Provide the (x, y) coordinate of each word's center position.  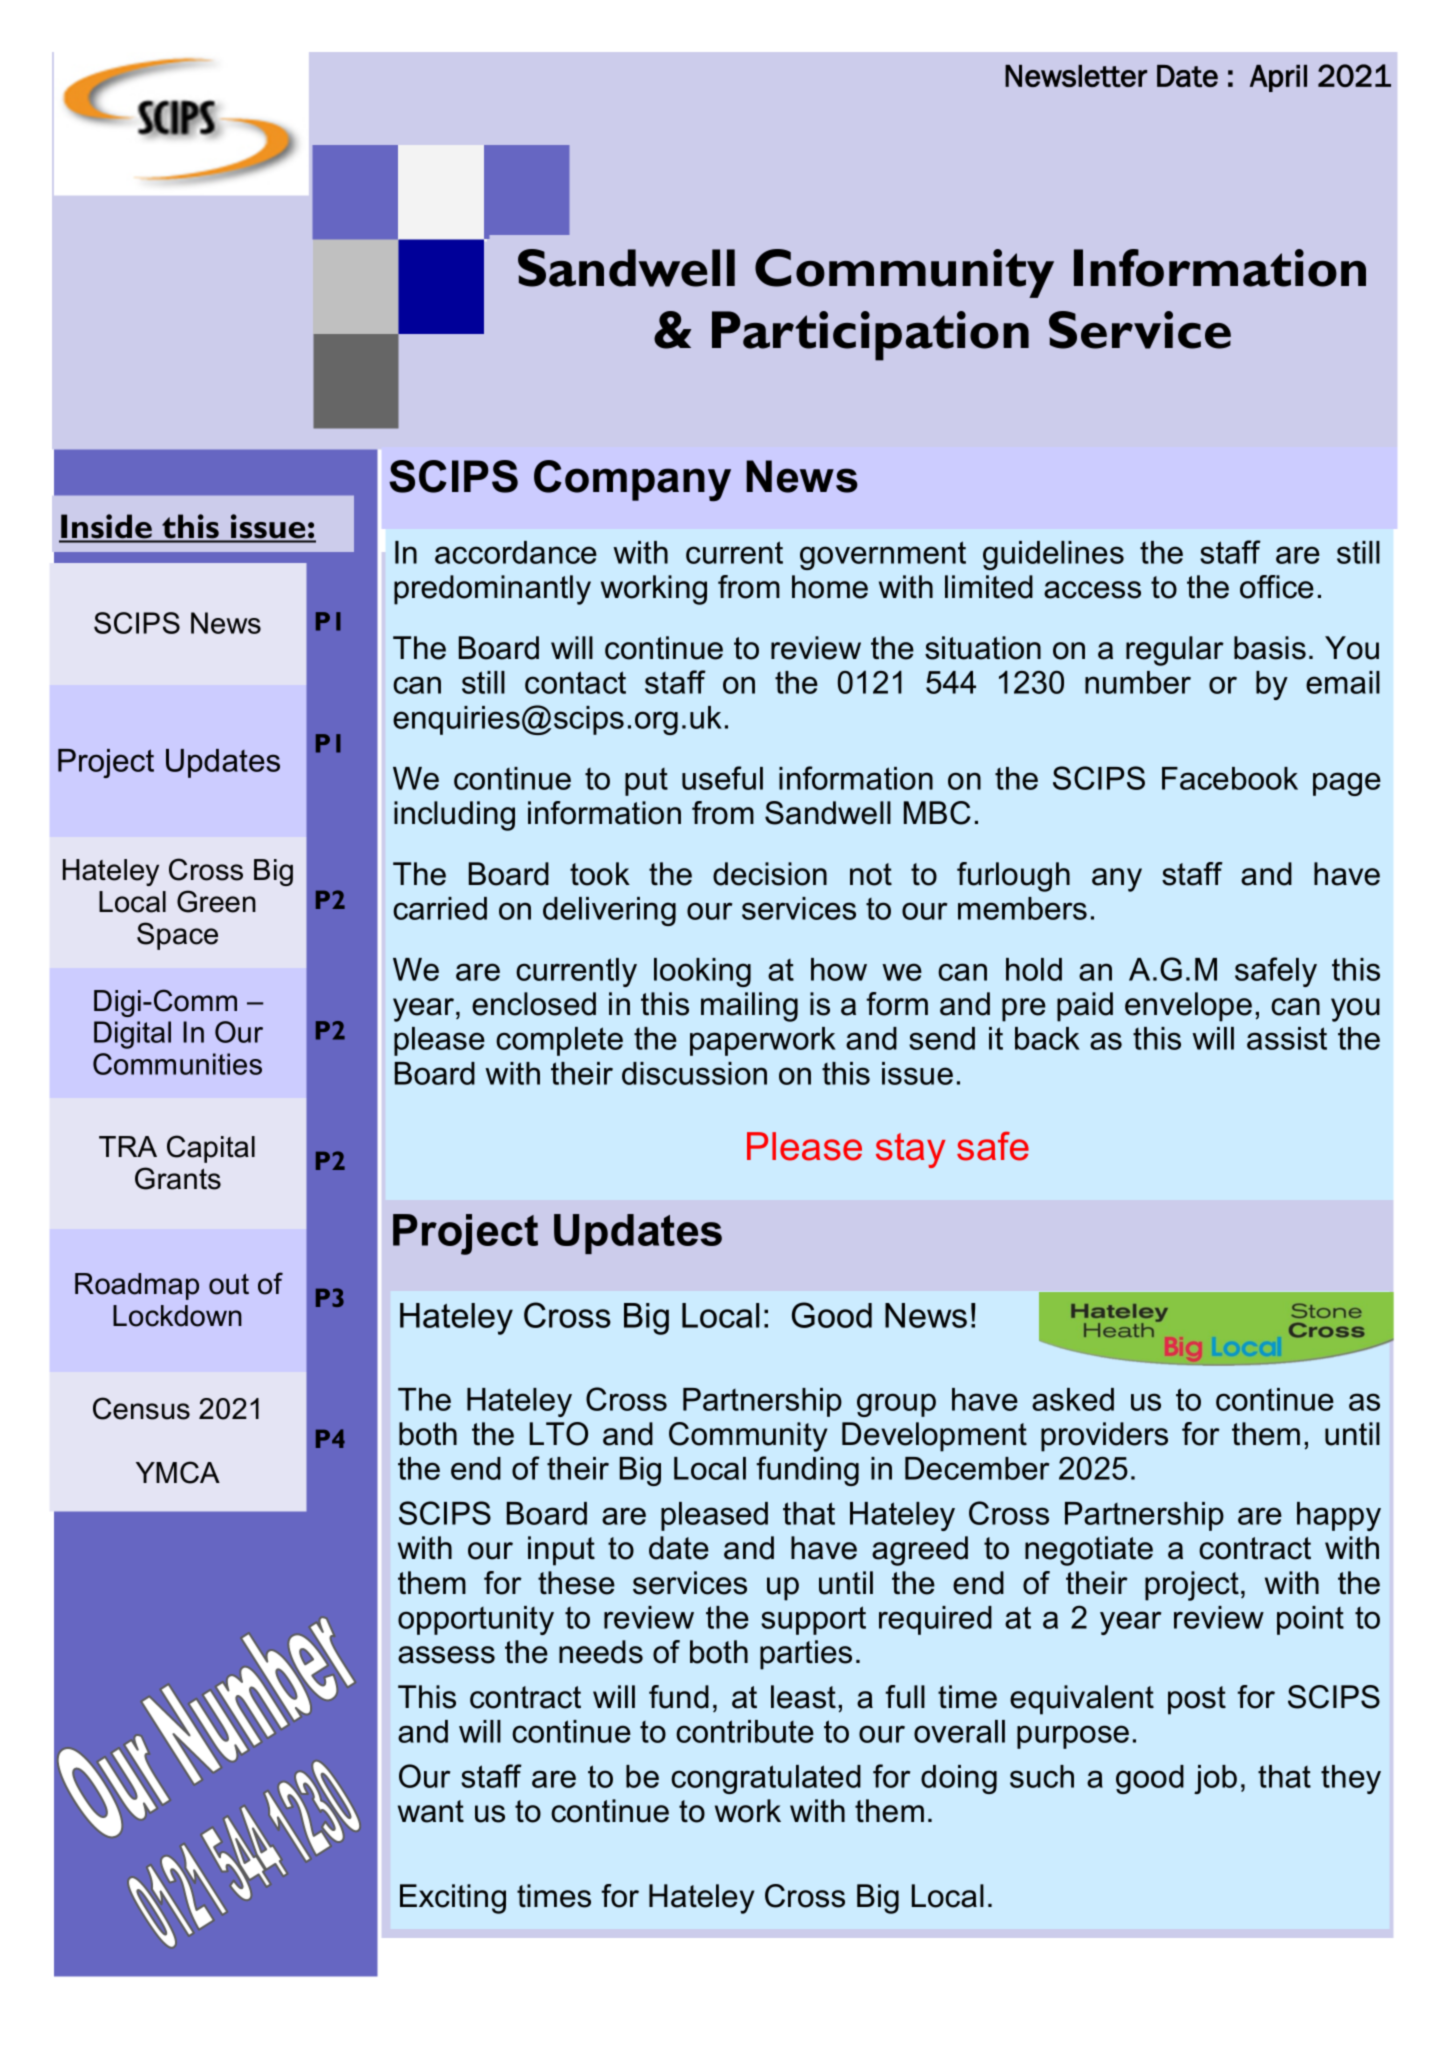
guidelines (1053, 555)
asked (1073, 1399)
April (1278, 78)
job (1215, 1779)
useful (722, 778)
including (454, 816)
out (229, 1284)
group (896, 1405)
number (1138, 682)
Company (632, 481)
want (431, 1811)
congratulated (766, 1779)
